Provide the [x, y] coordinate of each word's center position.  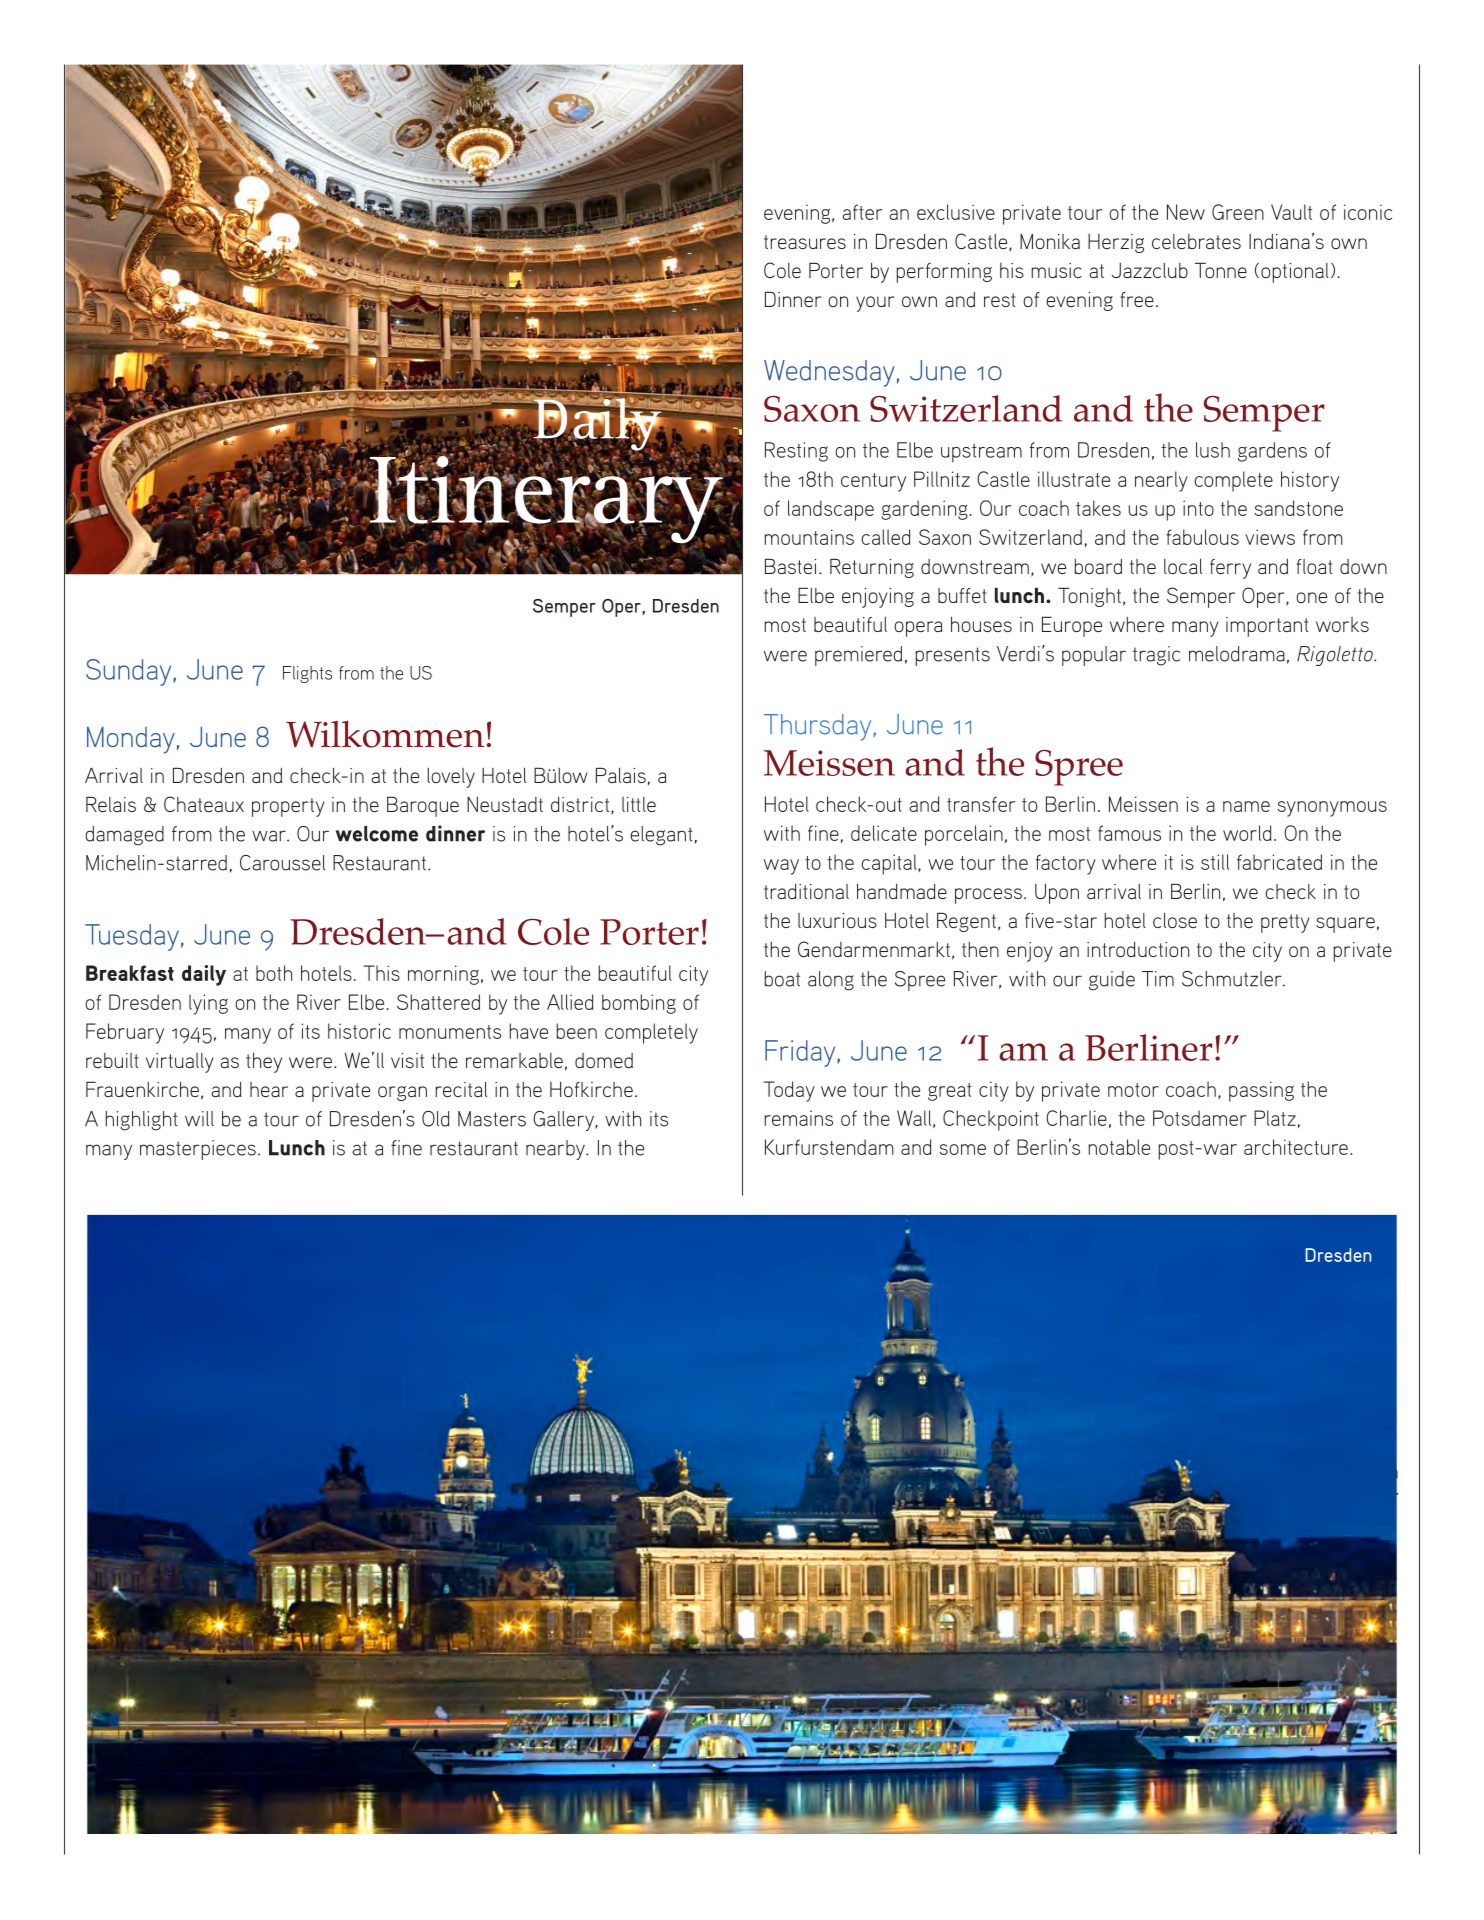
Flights [307, 674]
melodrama [1237, 654]
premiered [858, 656]
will [199, 1118]
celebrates [1196, 241]
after [862, 212]
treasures [805, 242]
